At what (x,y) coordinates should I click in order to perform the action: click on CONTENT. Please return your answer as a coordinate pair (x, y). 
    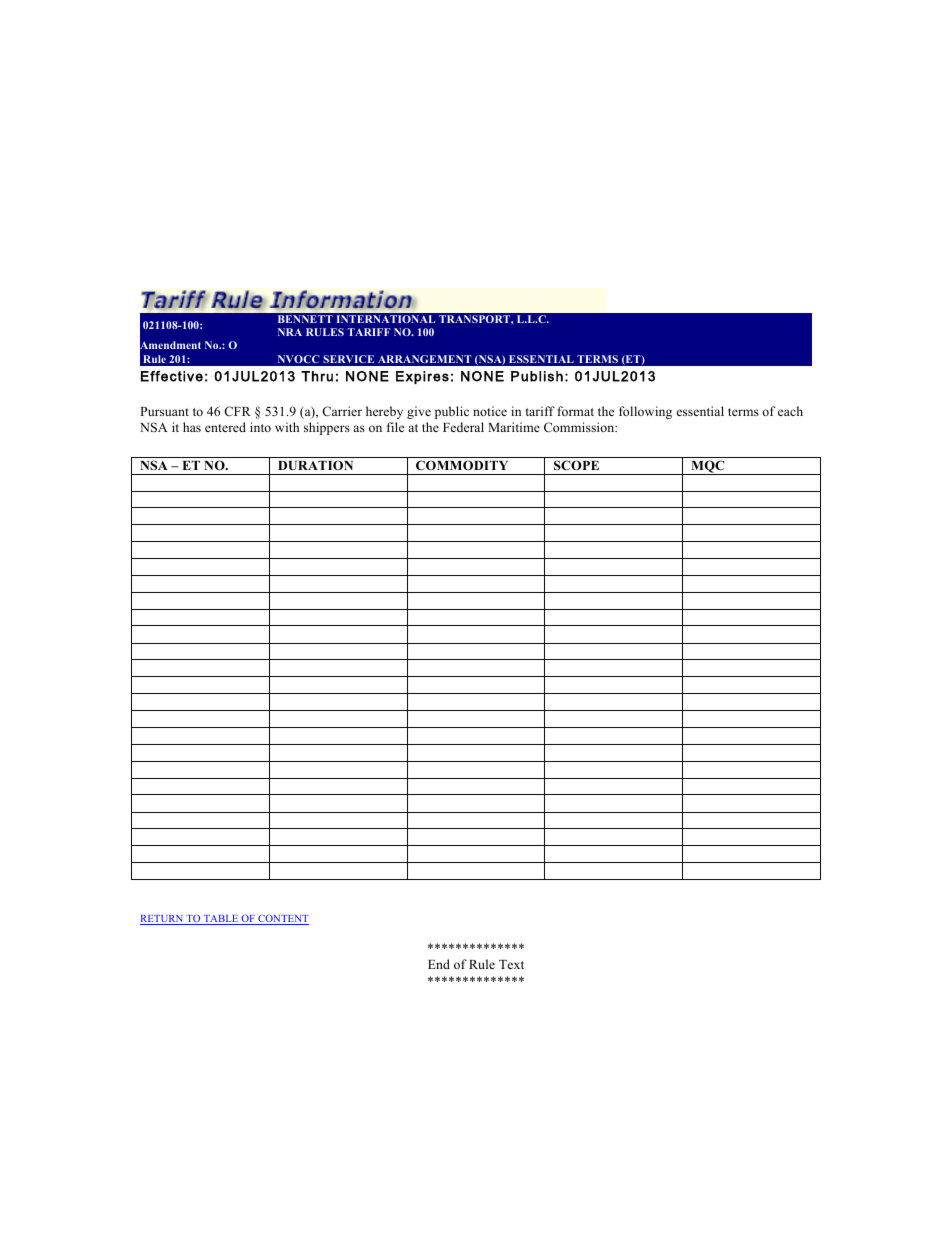
    Looking at the image, I should click on (282, 919).
